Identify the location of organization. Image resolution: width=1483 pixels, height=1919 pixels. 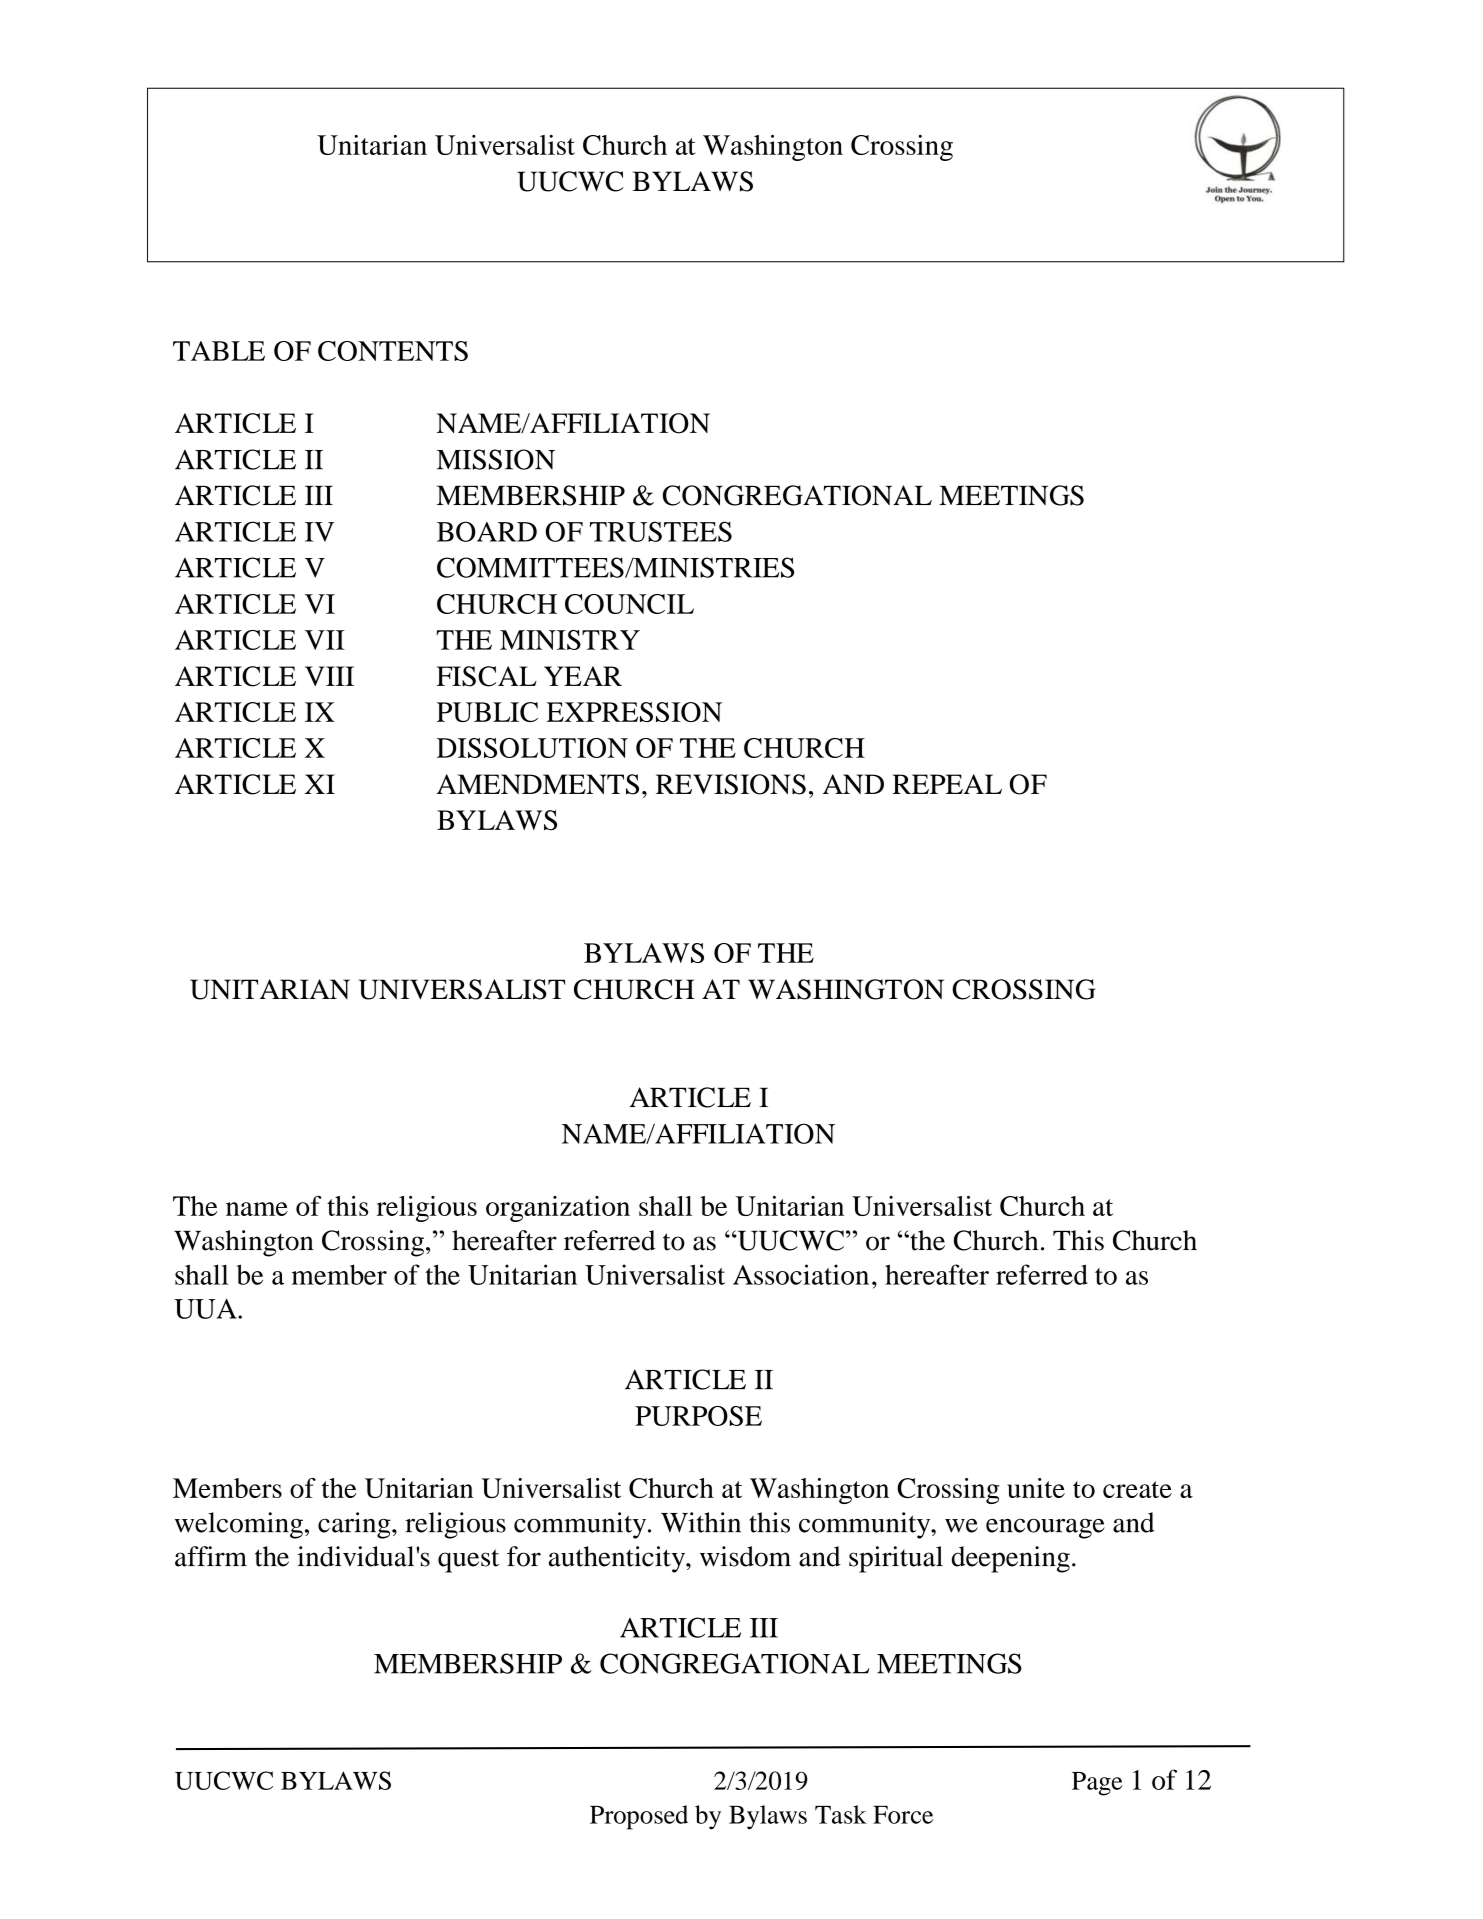
(558, 1209).
